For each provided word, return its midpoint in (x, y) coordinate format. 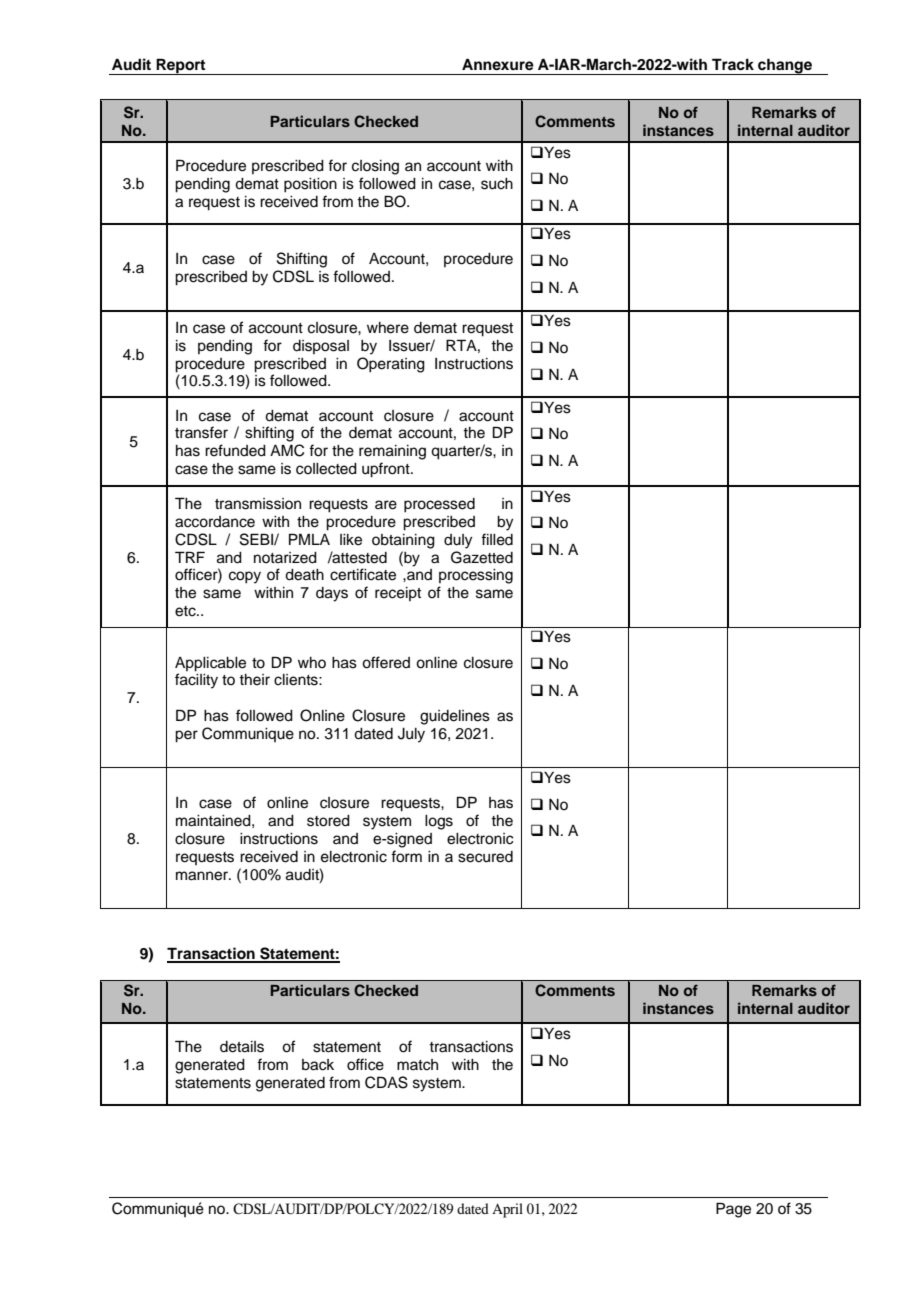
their (254, 680)
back (318, 1065)
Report (181, 66)
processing (476, 576)
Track (733, 64)
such (497, 184)
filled (497, 539)
